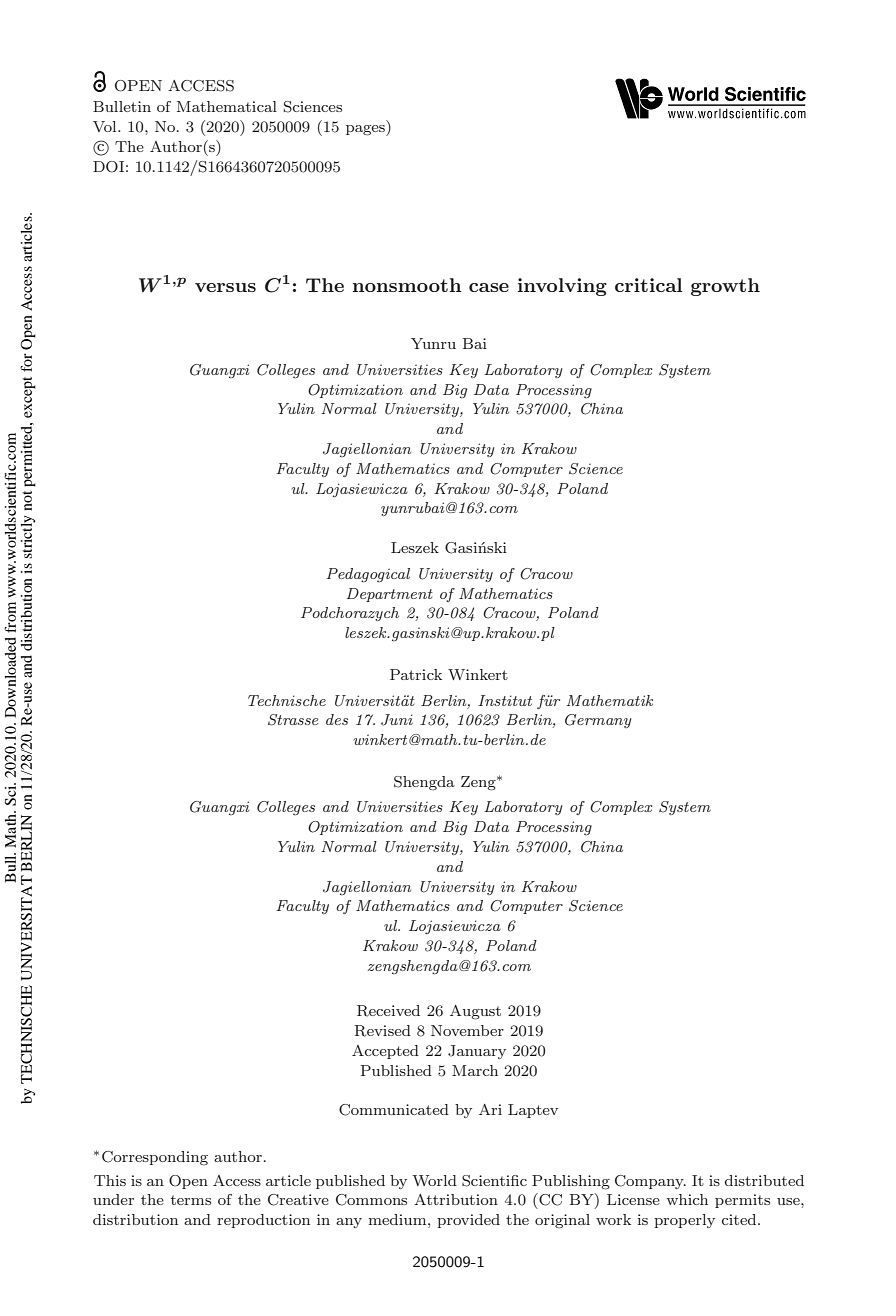 This document has height=1316, width=896. I want to click on Juni, so click(397, 720).
